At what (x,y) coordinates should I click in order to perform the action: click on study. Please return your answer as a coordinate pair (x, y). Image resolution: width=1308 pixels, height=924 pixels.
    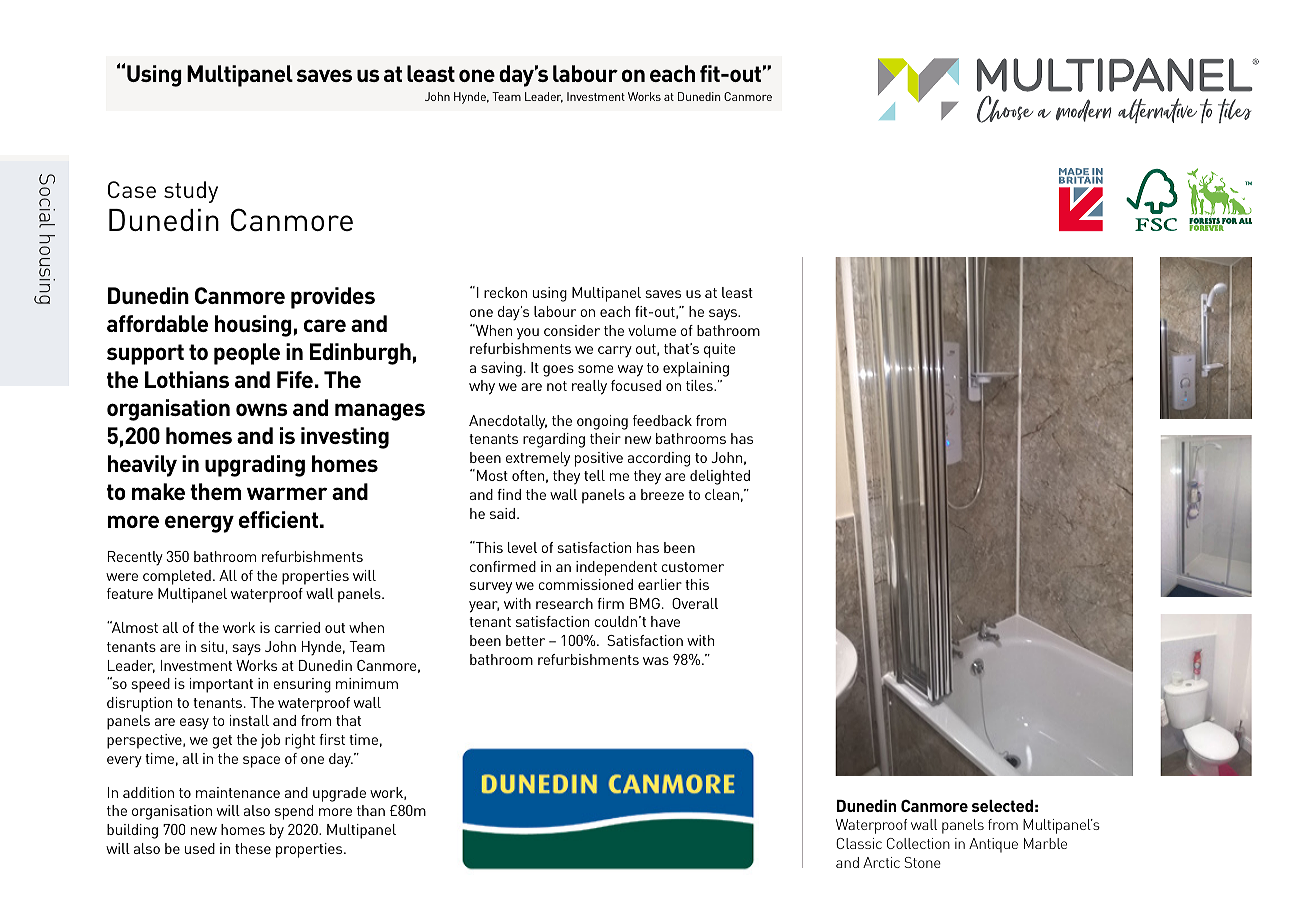
    Looking at the image, I should click on (191, 192).
